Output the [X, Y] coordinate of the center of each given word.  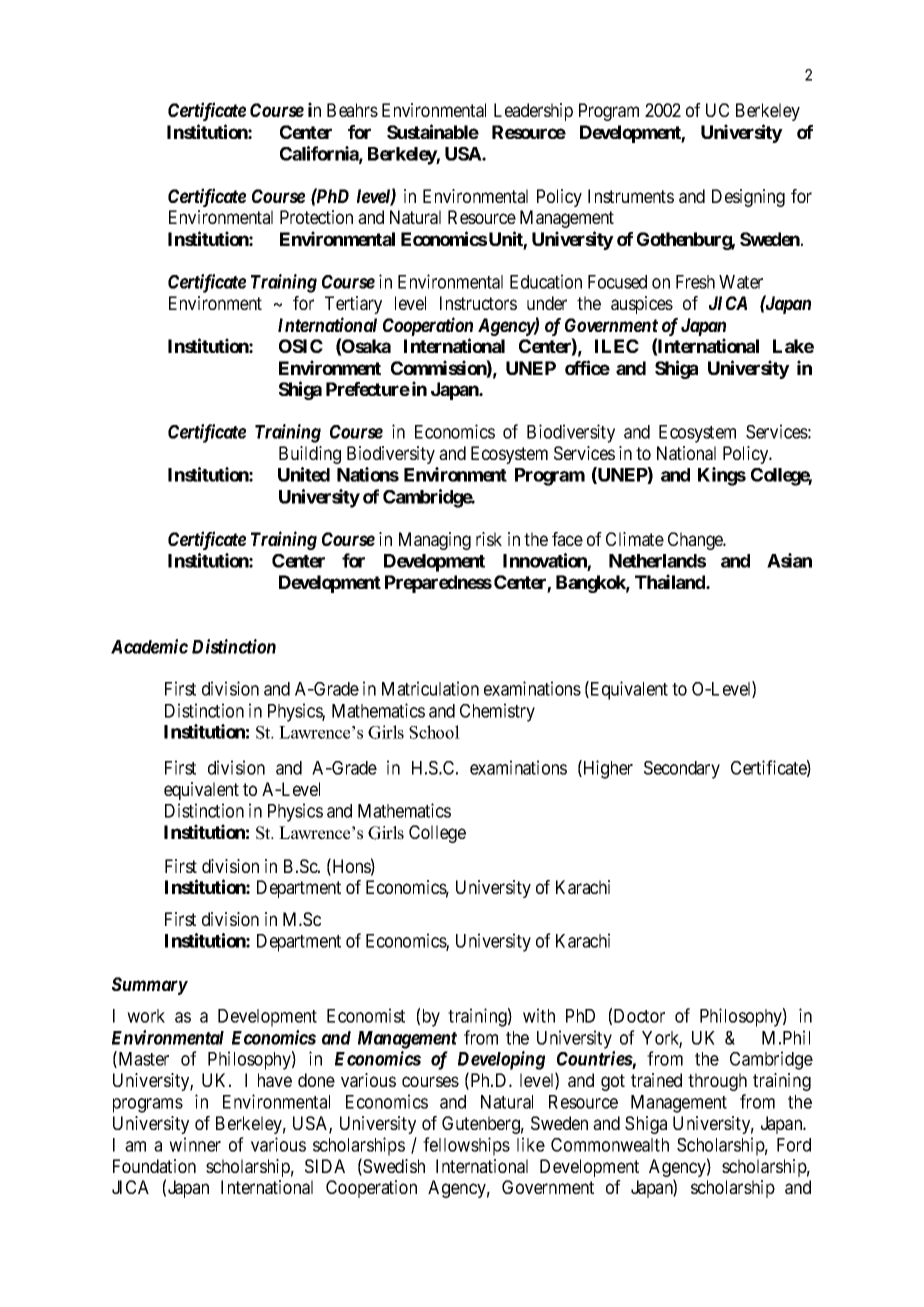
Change [696, 541]
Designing [748, 198]
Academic [149, 646]
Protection [316, 217]
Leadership [533, 112]
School [434, 732]
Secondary [682, 770]
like [531, 1144]
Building [310, 455]
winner [195, 1144]
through [717, 1082]
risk [489, 539]
